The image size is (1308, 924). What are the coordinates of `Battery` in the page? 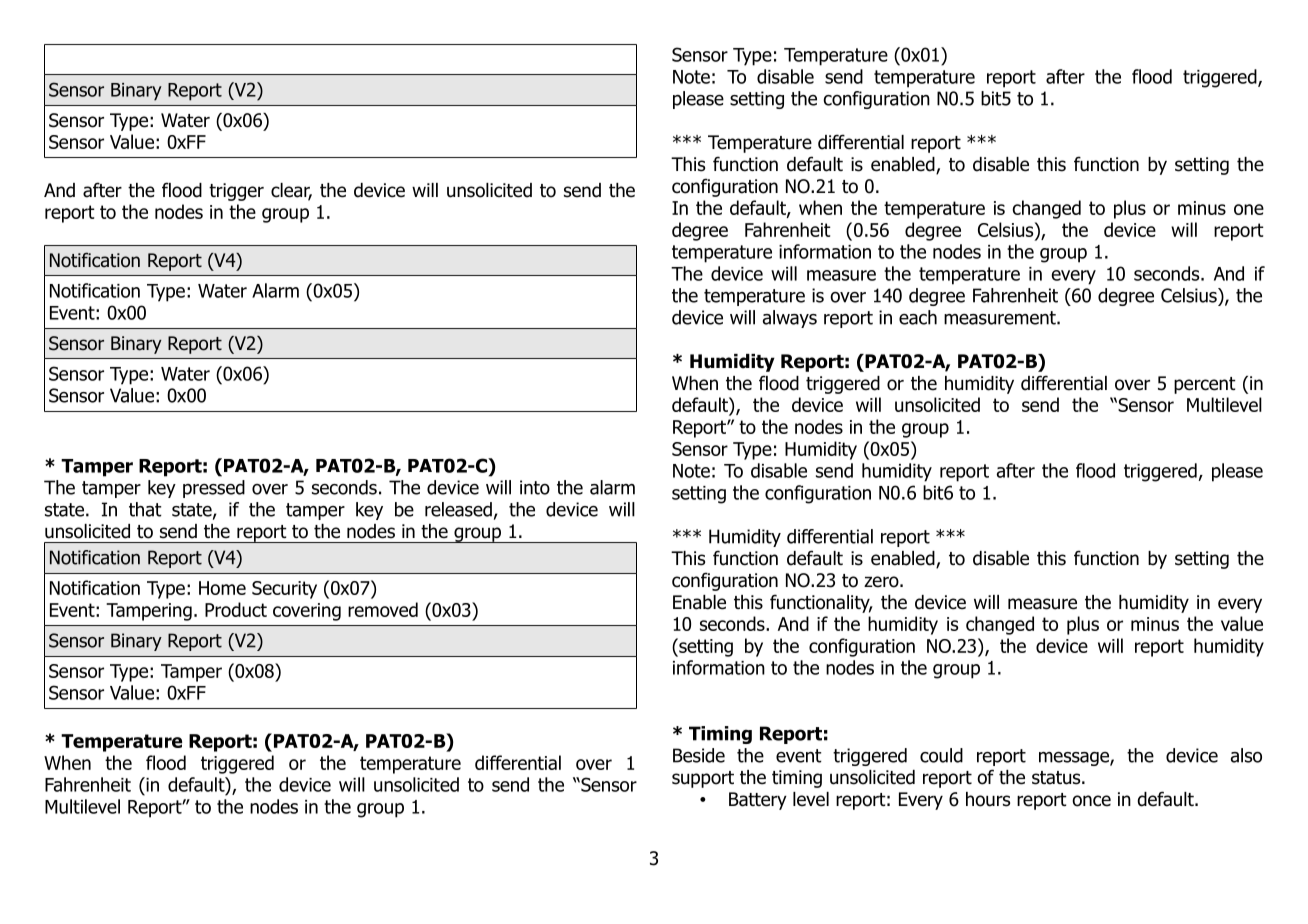 It's located at (758, 801).
